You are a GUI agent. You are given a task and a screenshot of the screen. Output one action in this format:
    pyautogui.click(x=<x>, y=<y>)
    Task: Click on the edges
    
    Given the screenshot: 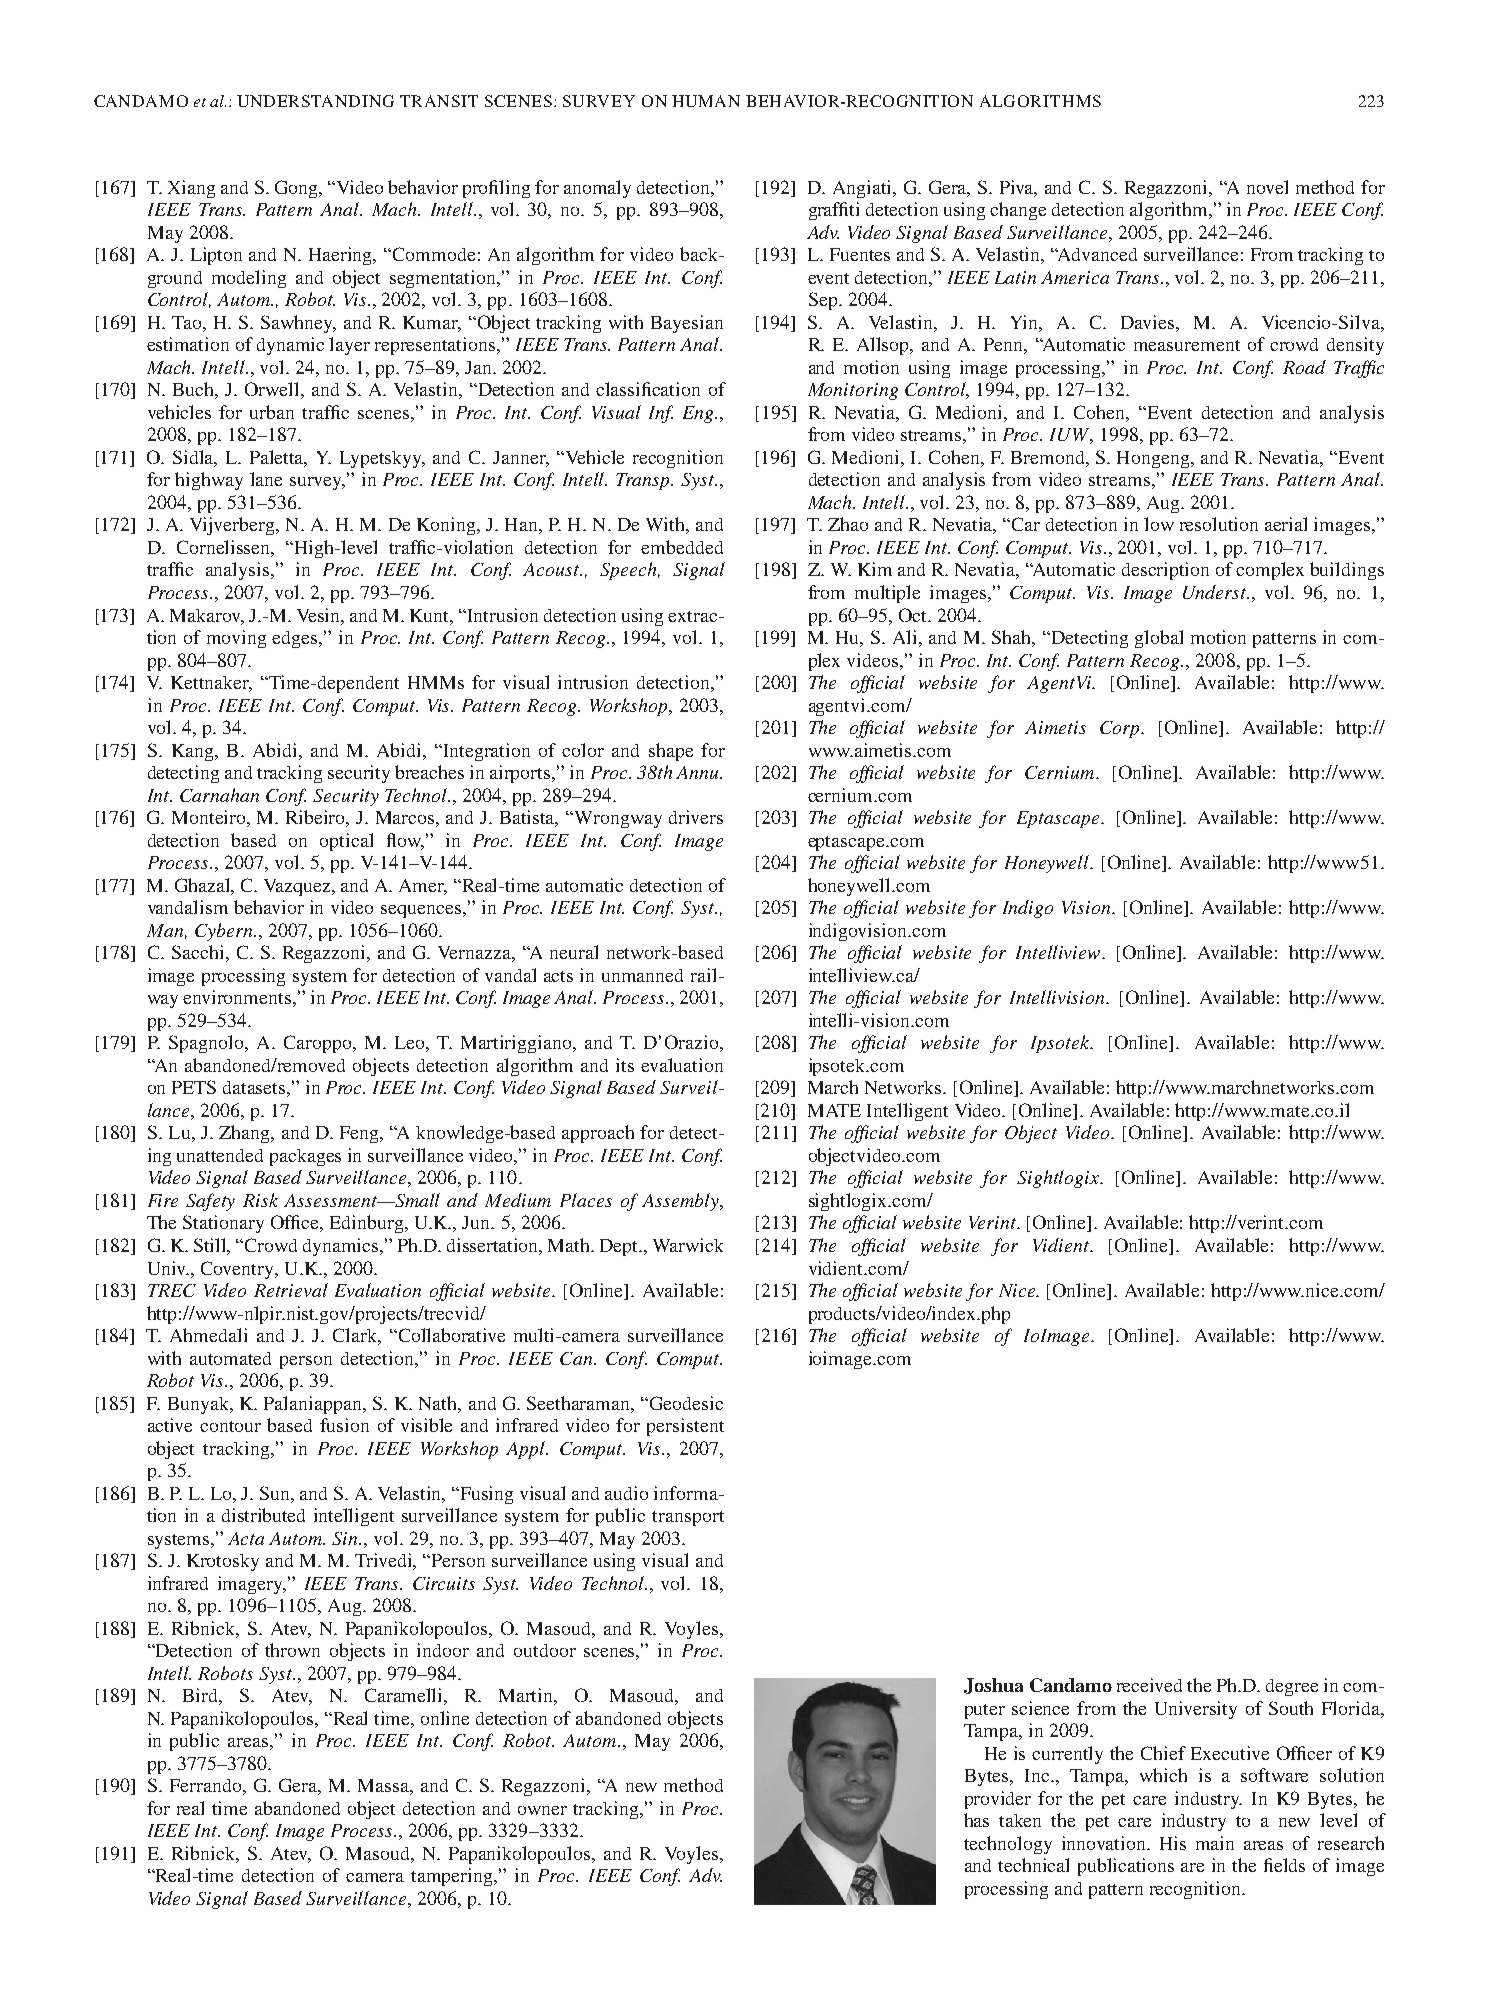 What is the action you would take?
    pyautogui.click(x=296, y=639)
